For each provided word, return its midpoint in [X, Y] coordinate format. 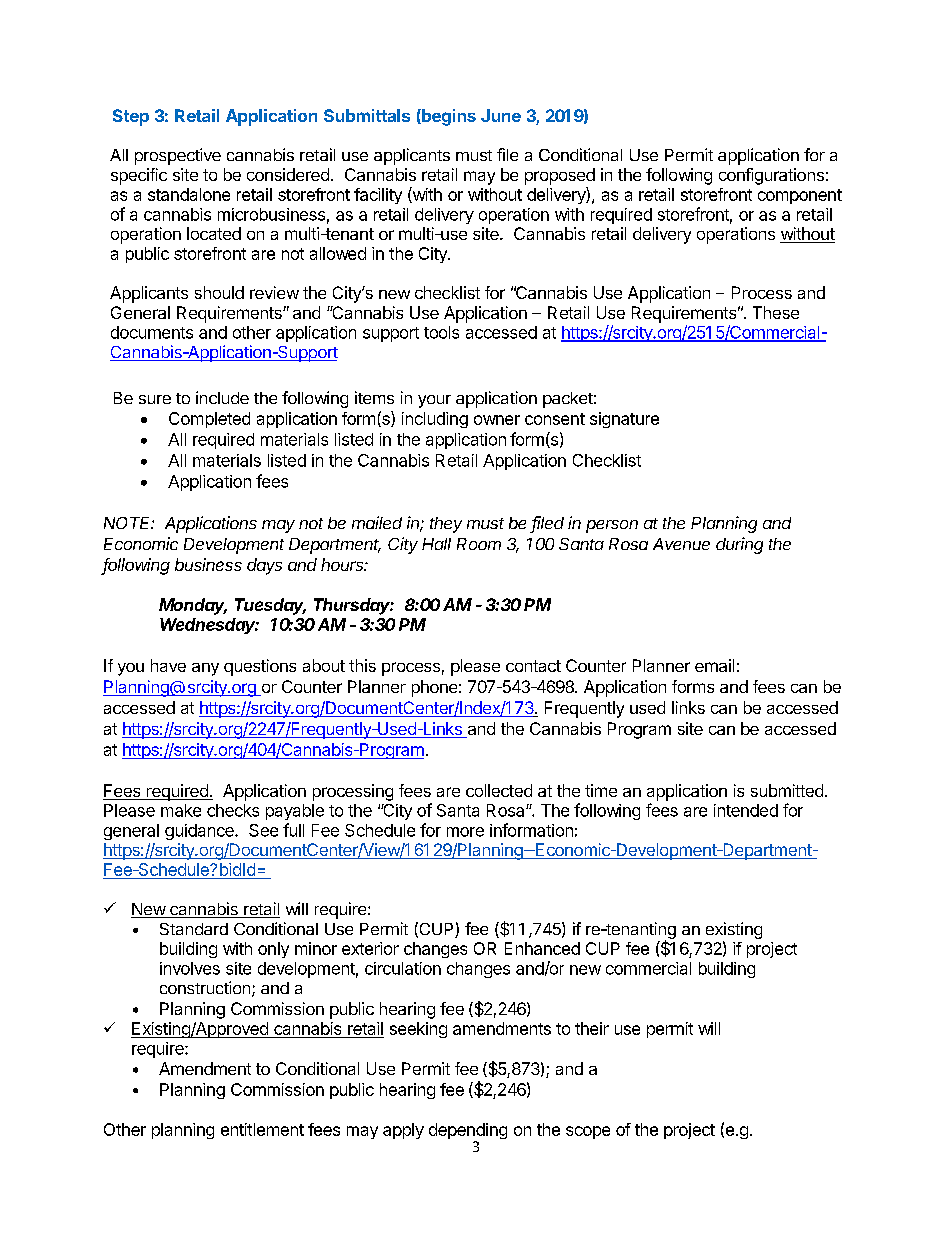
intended [746, 810]
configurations [771, 176]
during [739, 545]
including [435, 420]
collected [499, 790]
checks [233, 810]
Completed [209, 420]
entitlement [262, 1129]
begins [448, 117]
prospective [178, 156]
